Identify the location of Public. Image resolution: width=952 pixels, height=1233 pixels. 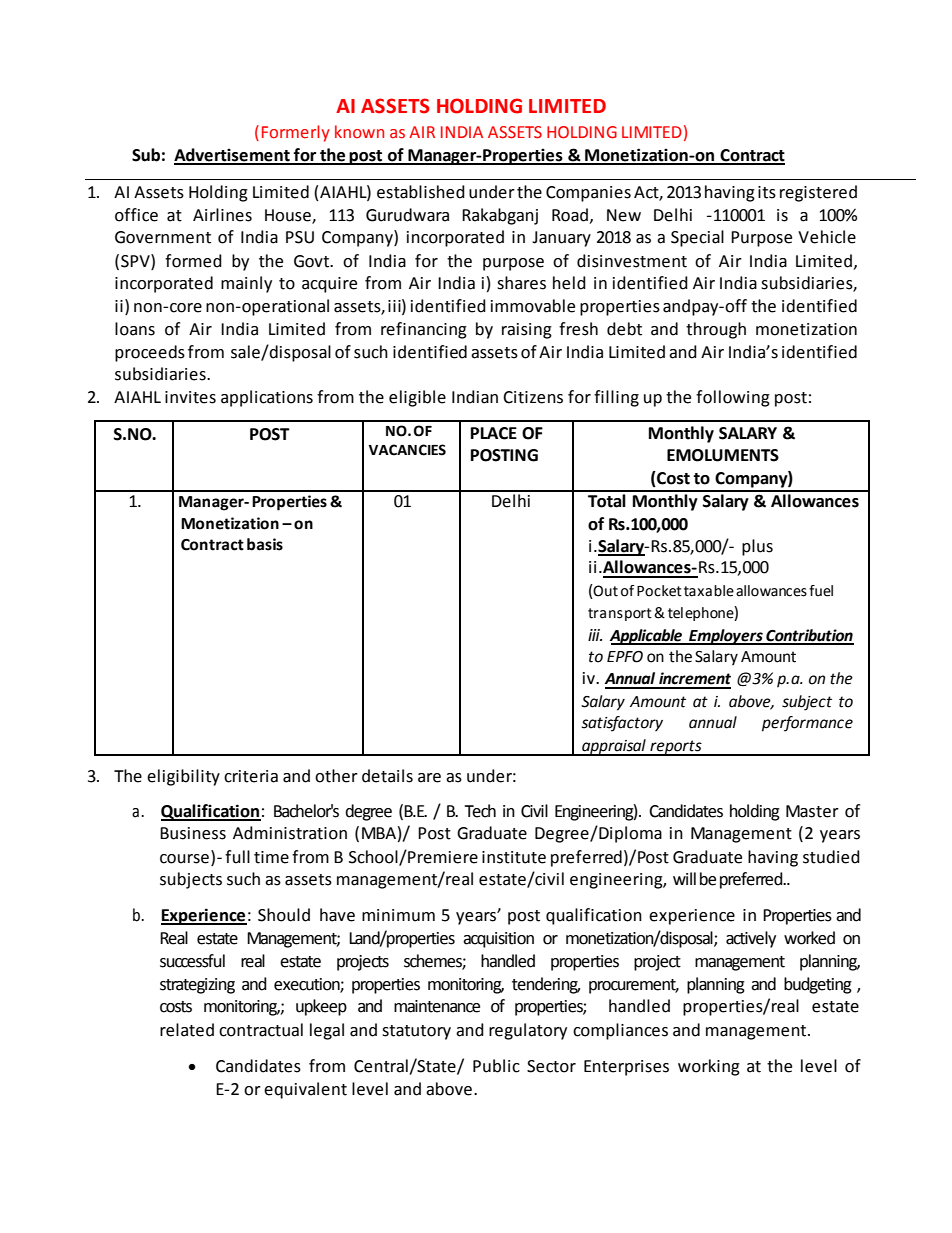
(496, 1066).
